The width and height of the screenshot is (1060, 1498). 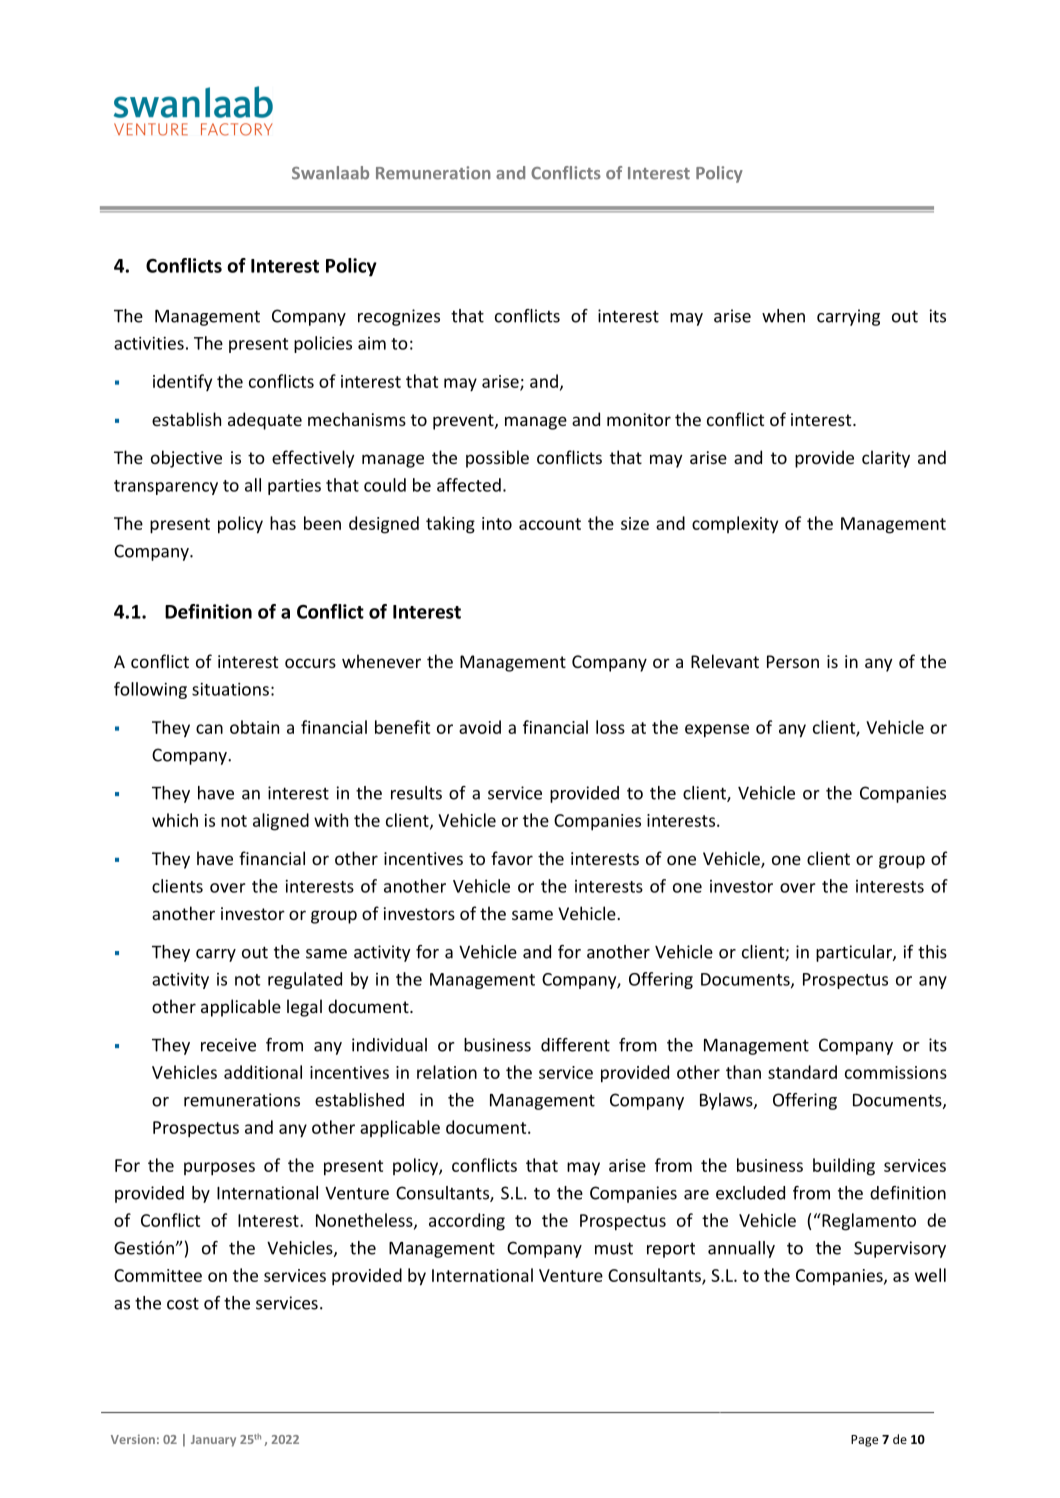 What do you see at coordinates (305, 980) in the screenshot?
I see `regulated` at bounding box center [305, 980].
